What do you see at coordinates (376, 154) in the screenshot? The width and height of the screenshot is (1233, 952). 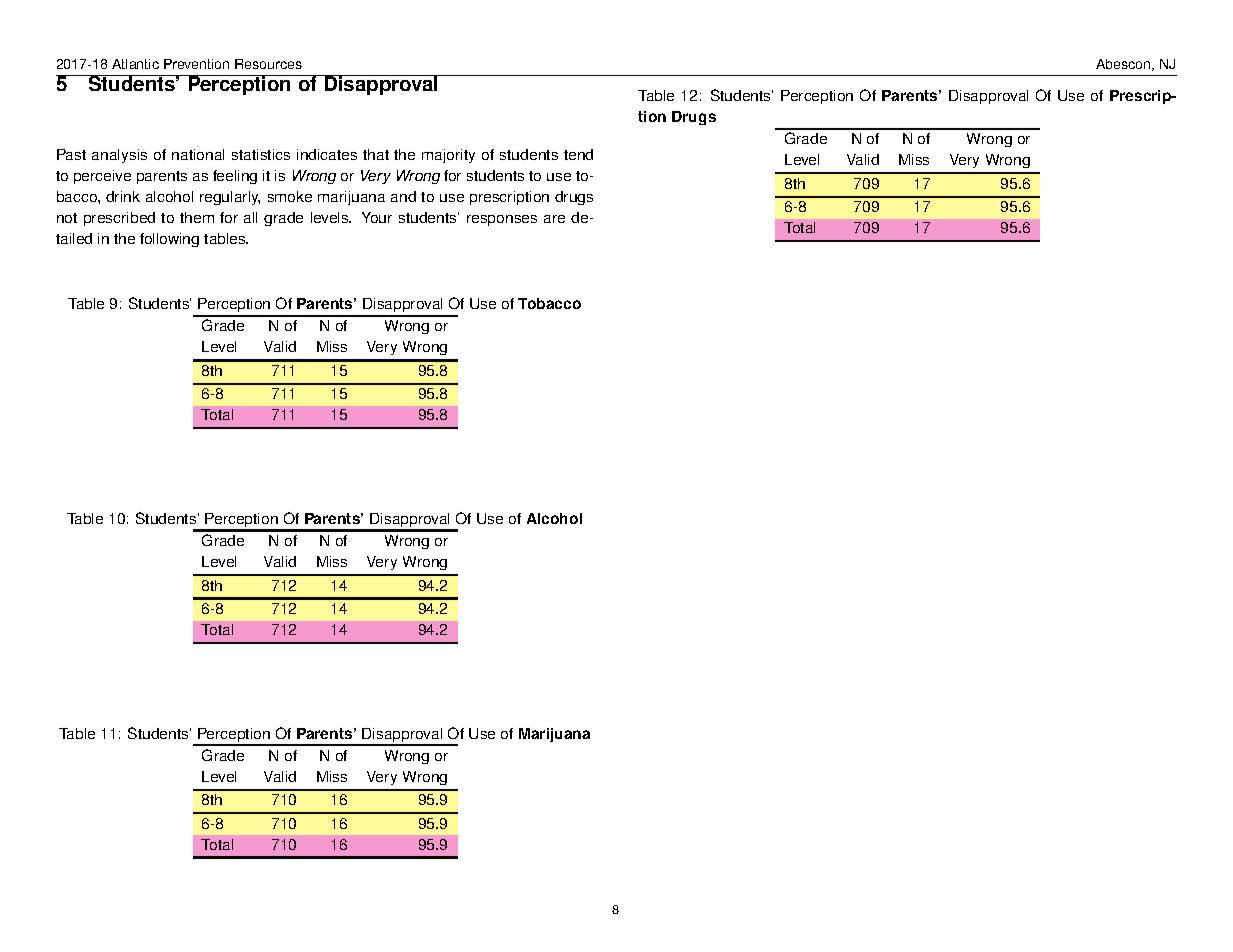 I see `that` at bounding box center [376, 154].
